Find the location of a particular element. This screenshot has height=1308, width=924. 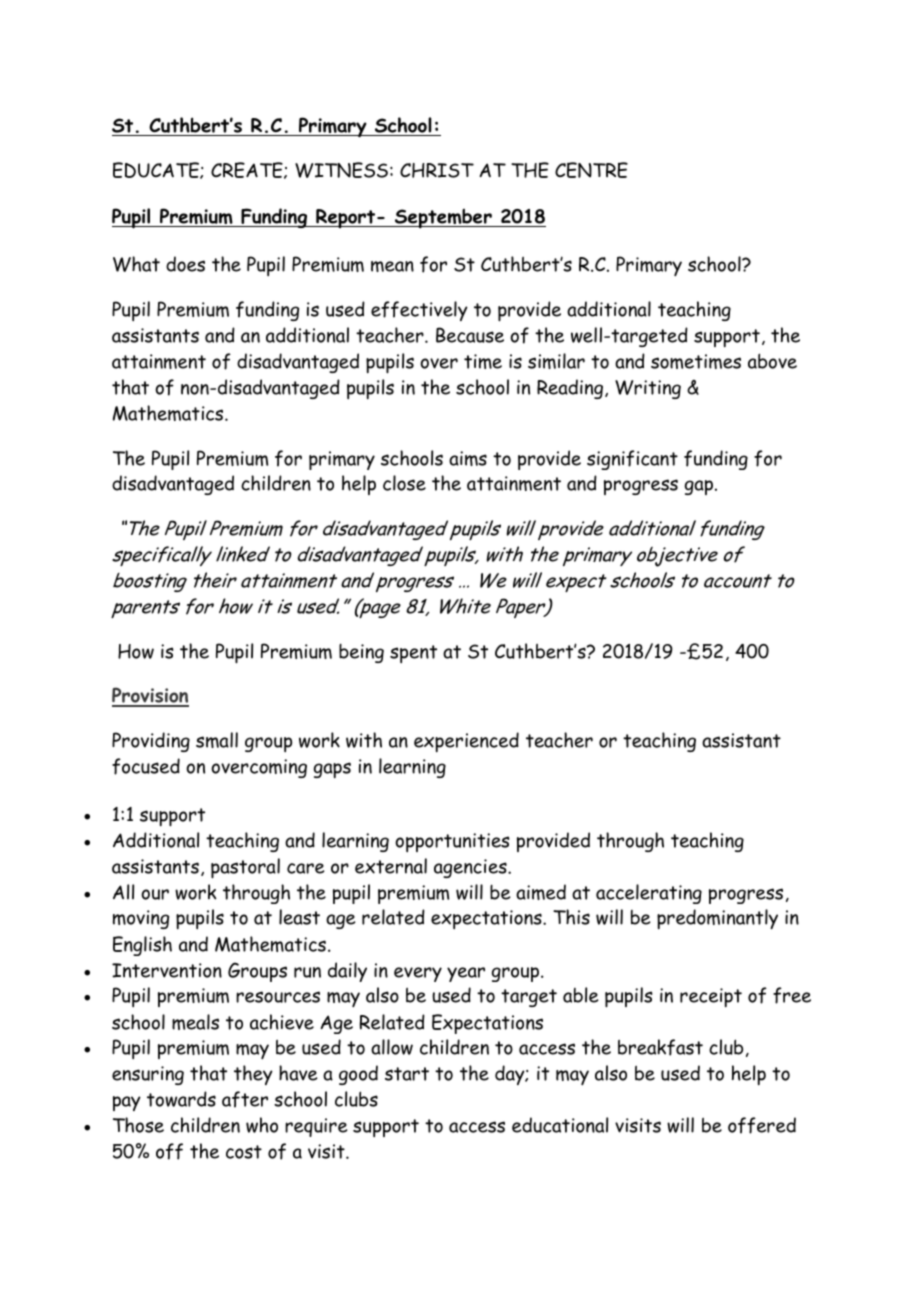

Provision is located at coordinates (150, 696).
